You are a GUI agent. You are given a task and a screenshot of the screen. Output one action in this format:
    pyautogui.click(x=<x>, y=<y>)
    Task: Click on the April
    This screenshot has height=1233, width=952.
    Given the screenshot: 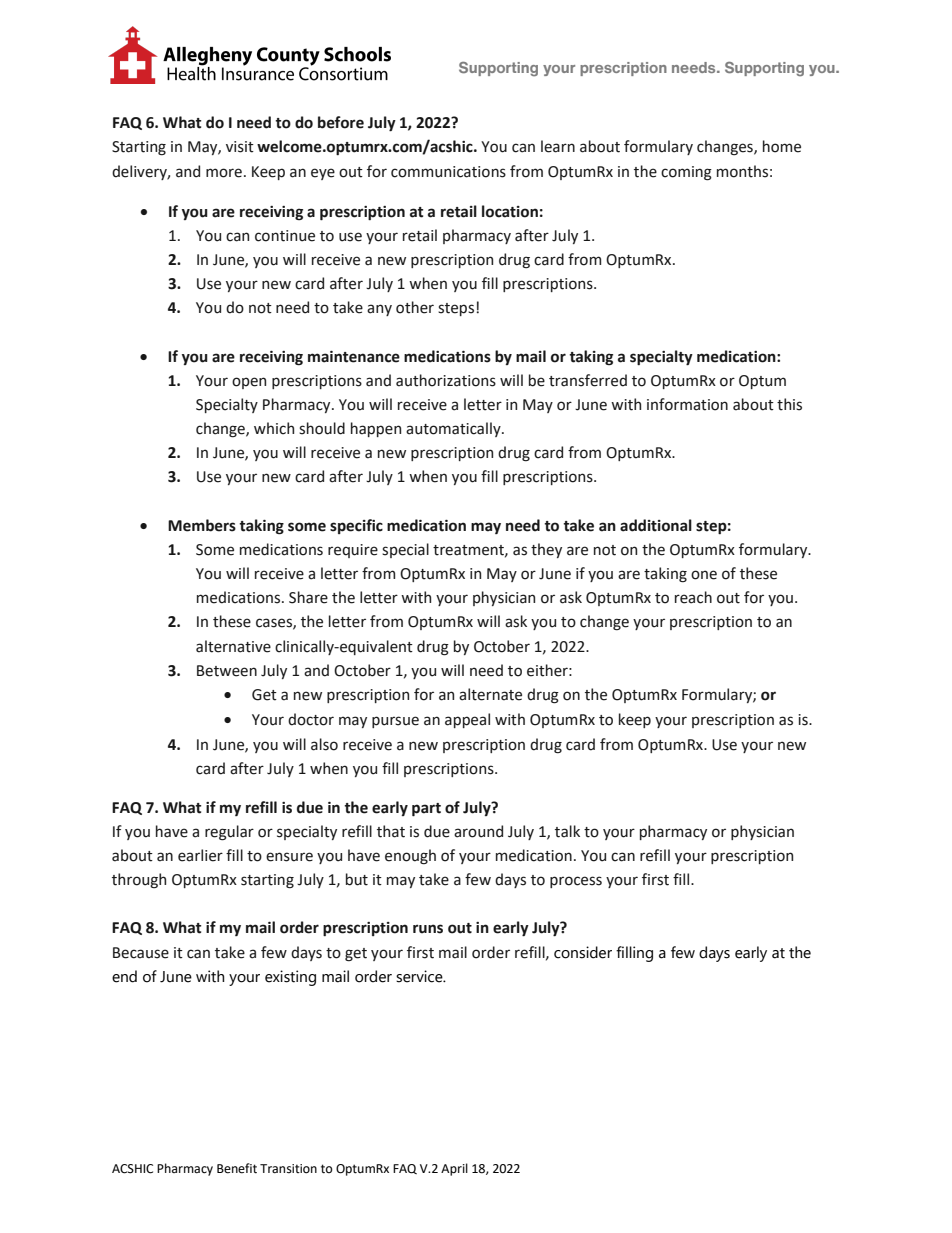 What is the action you would take?
    pyautogui.click(x=454, y=1169)
